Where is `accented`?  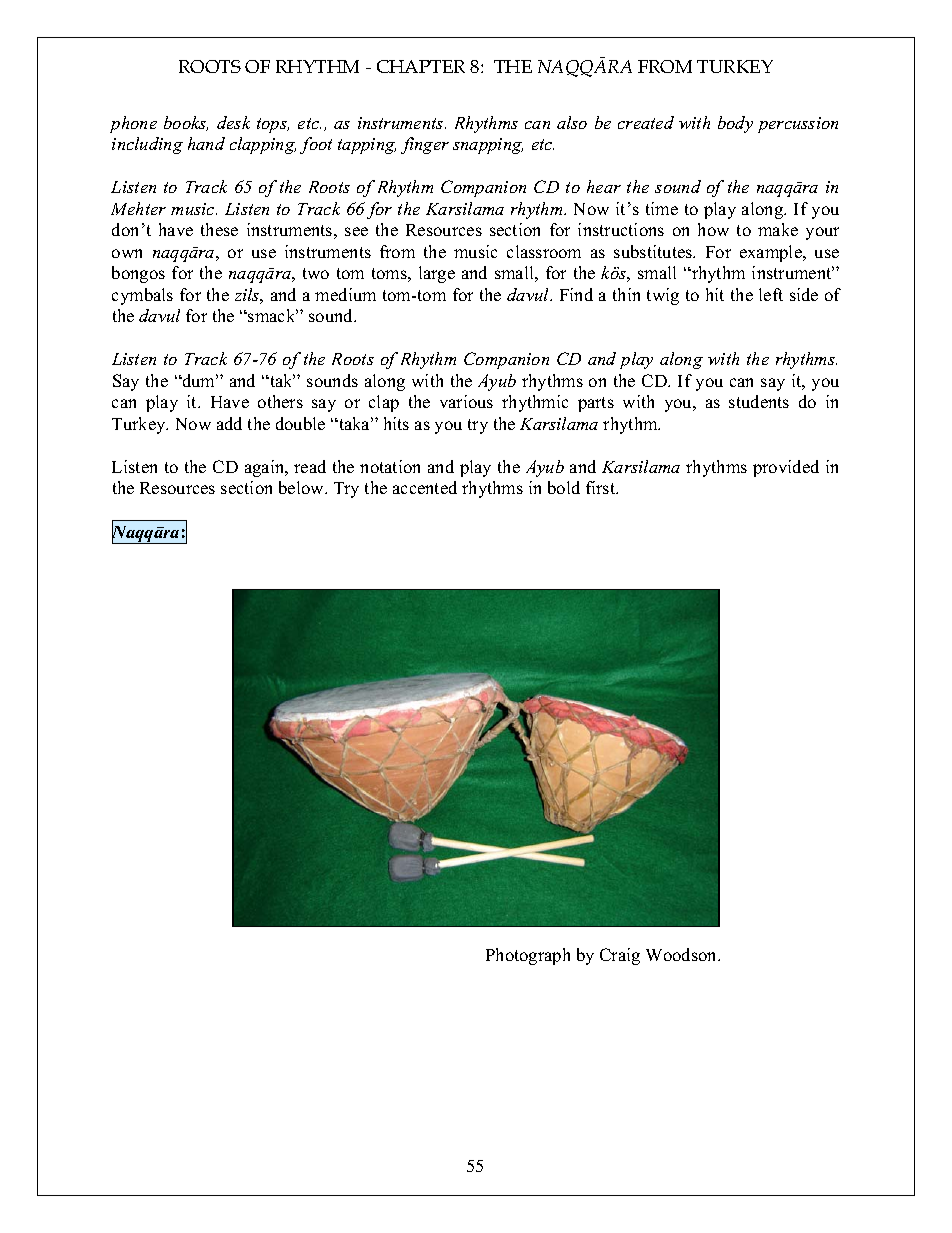 accented is located at coordinates (425, 487).
